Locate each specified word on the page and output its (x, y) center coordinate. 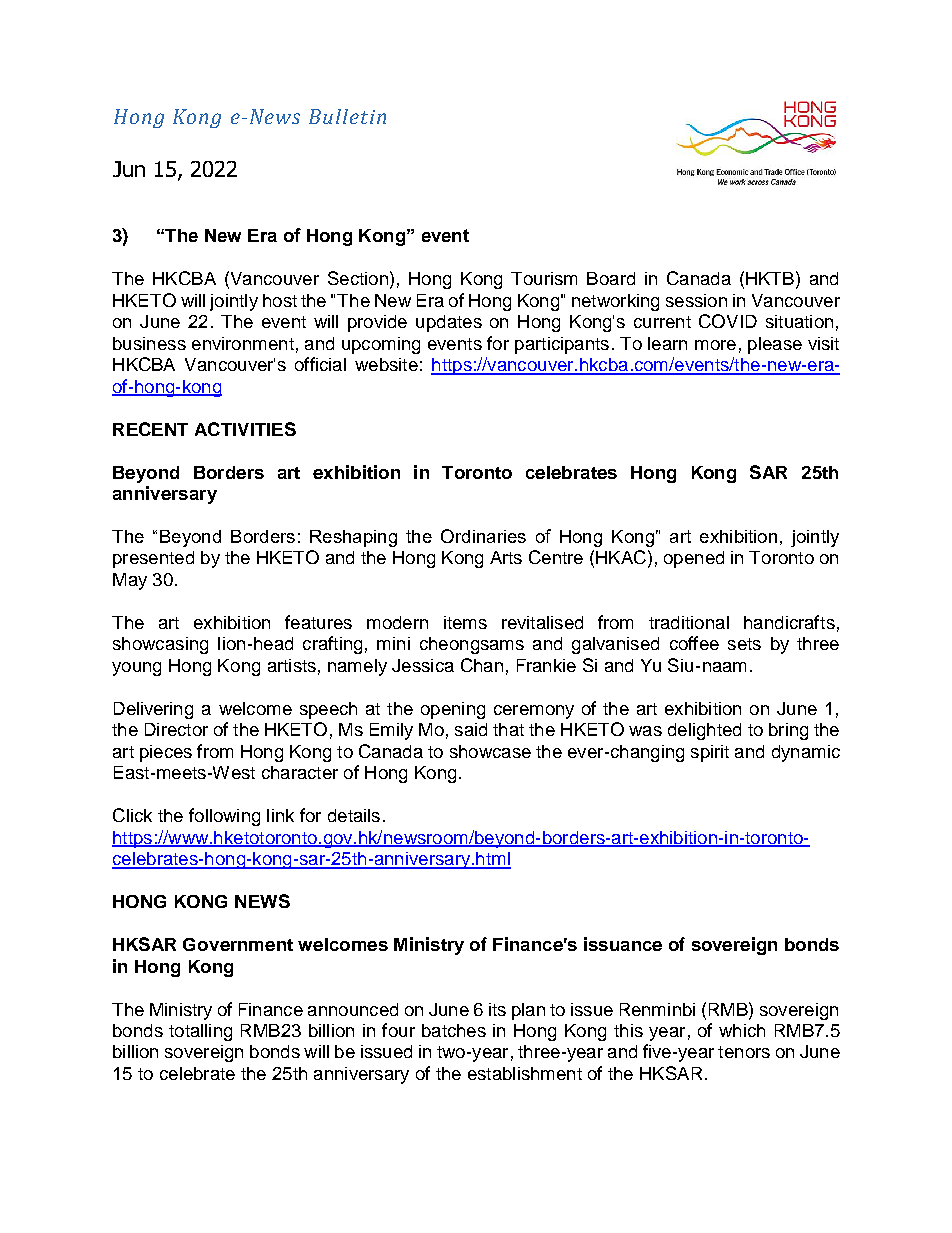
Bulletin (347, 116)
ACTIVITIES (245, 429)
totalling (200, 1032)
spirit (710, 753)
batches (454, 1030)
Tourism (544, 278)
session (696, 300)
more (715, 345)
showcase (490, 751)
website (386, 364)
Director (176, 729)
